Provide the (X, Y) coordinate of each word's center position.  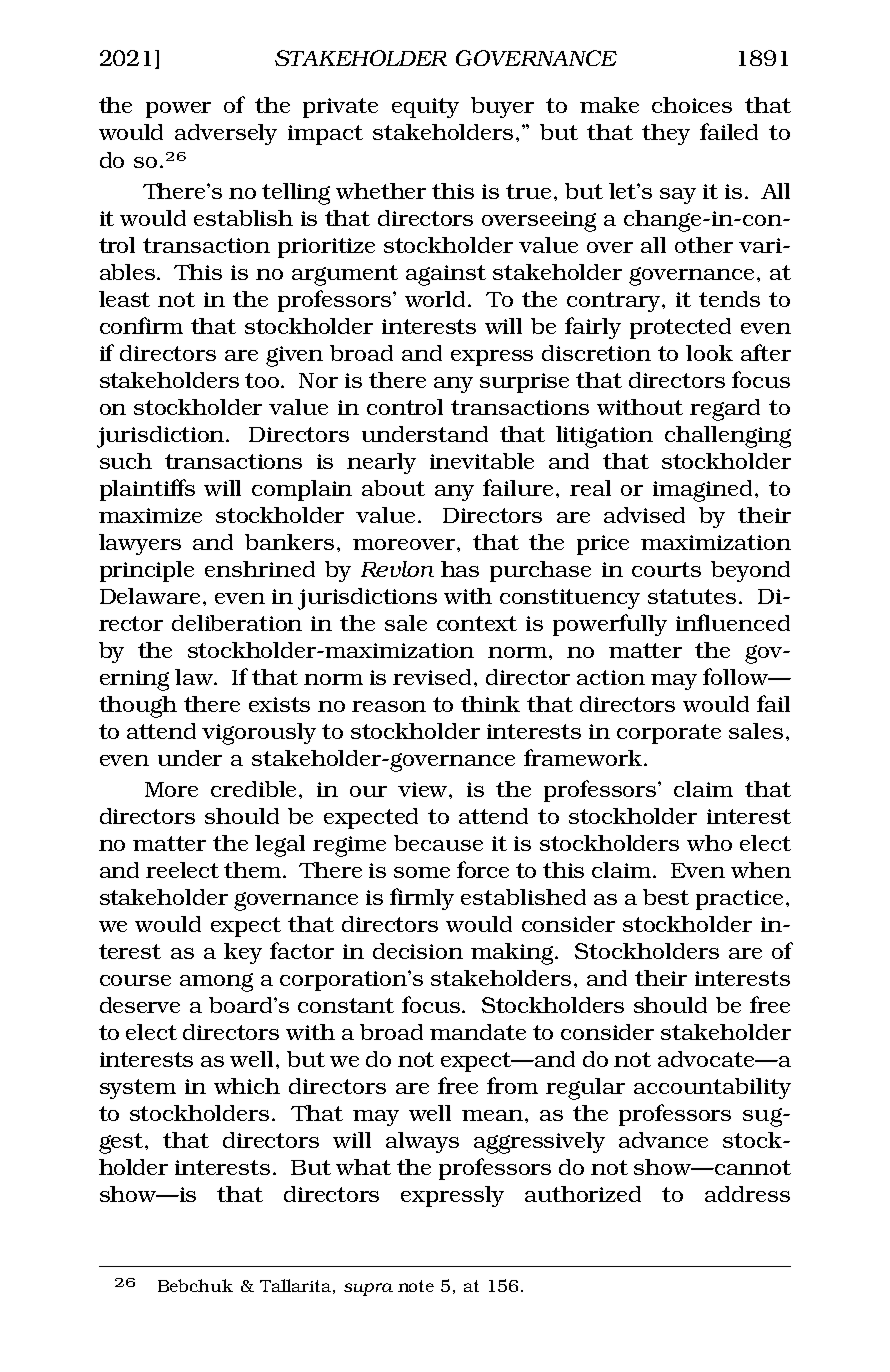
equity (425, 108)
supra (368, 1289)
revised (432, 677)
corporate (669, 734)
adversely (226, 134)
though (138, 707)
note (416, 1286)
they (666, 134)
